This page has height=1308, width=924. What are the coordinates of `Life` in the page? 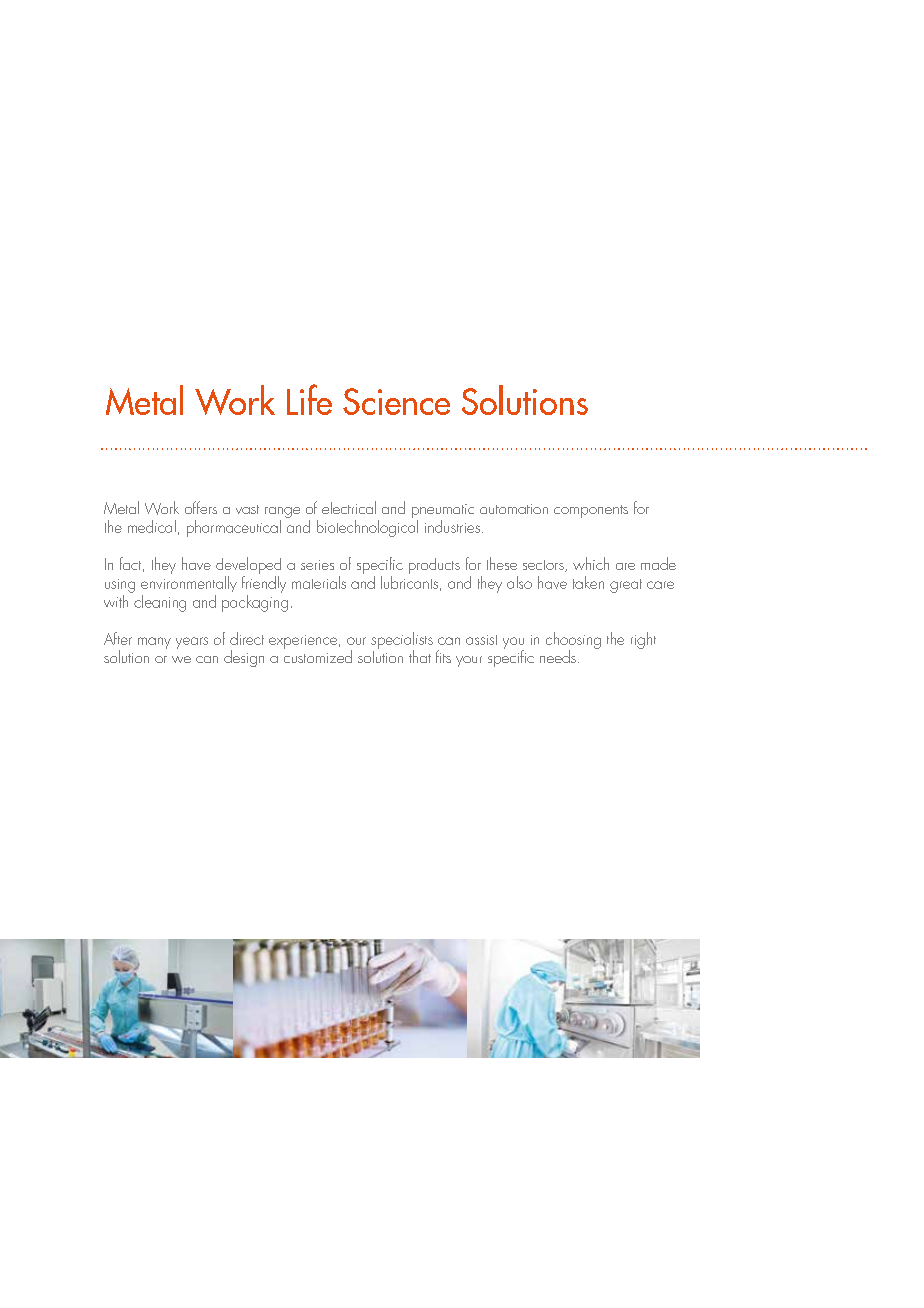 It's located at (309, 399).
